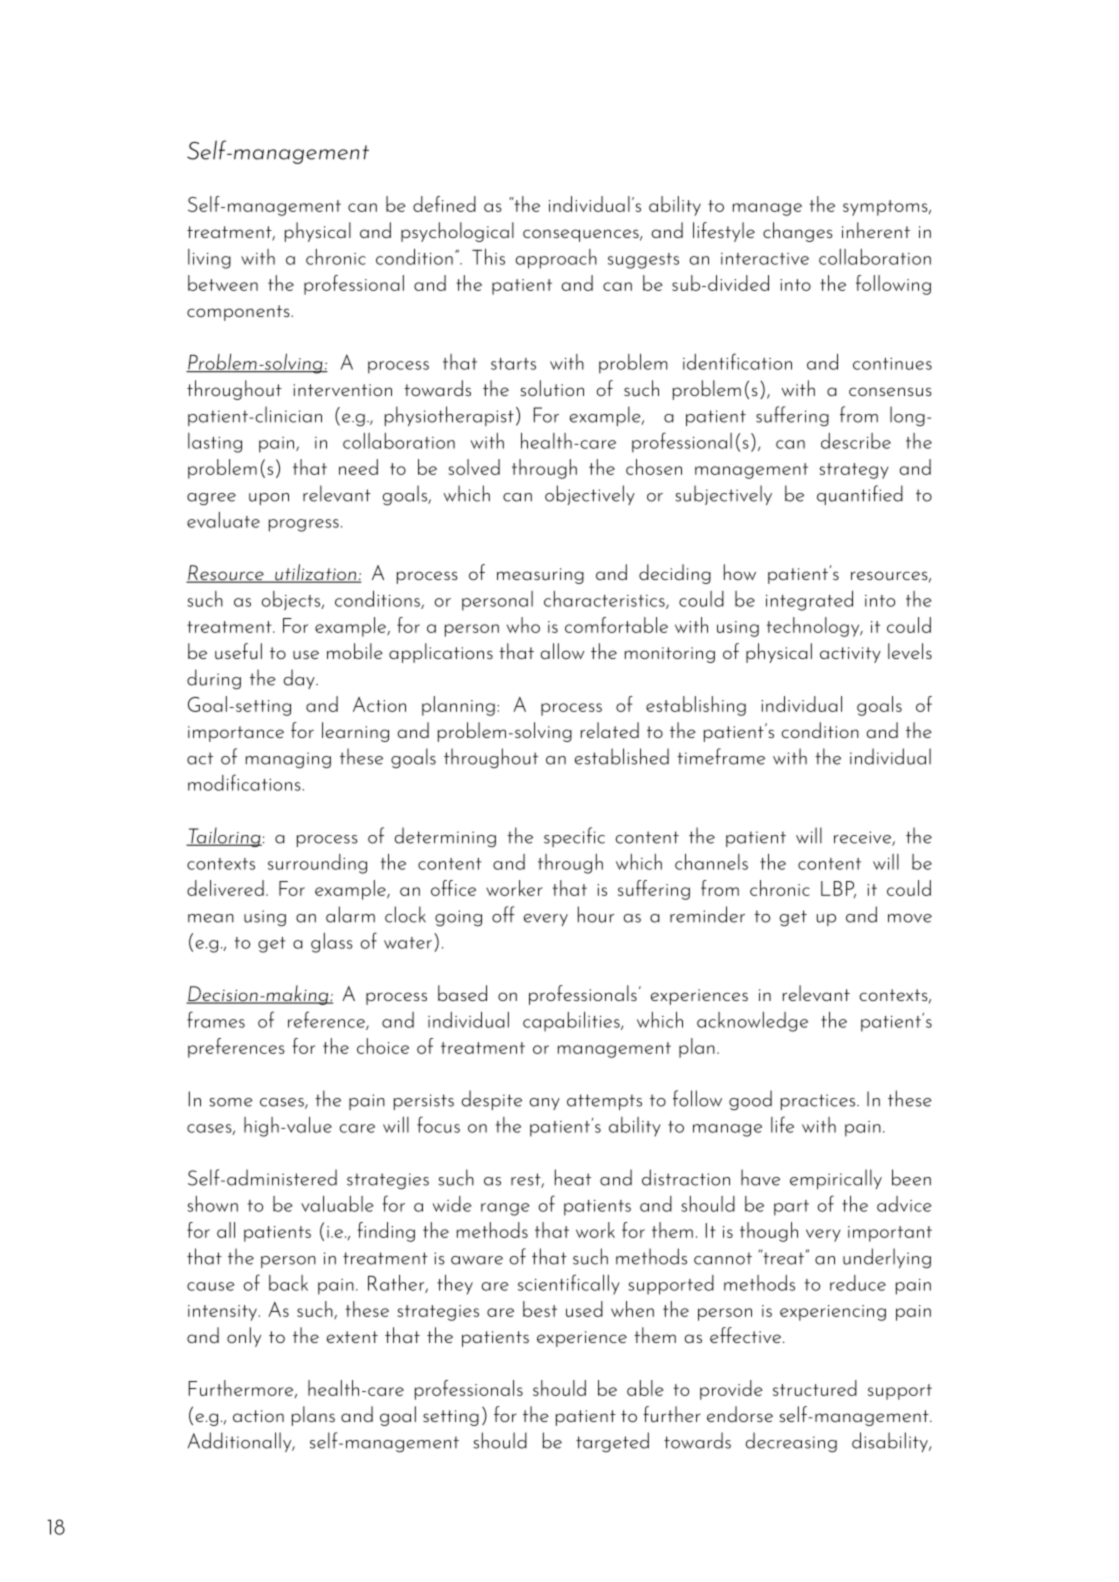  What do you see at coordinates (216, 1019) in the screenshot?
I see `frames` at bounding box center [216, 1019].
